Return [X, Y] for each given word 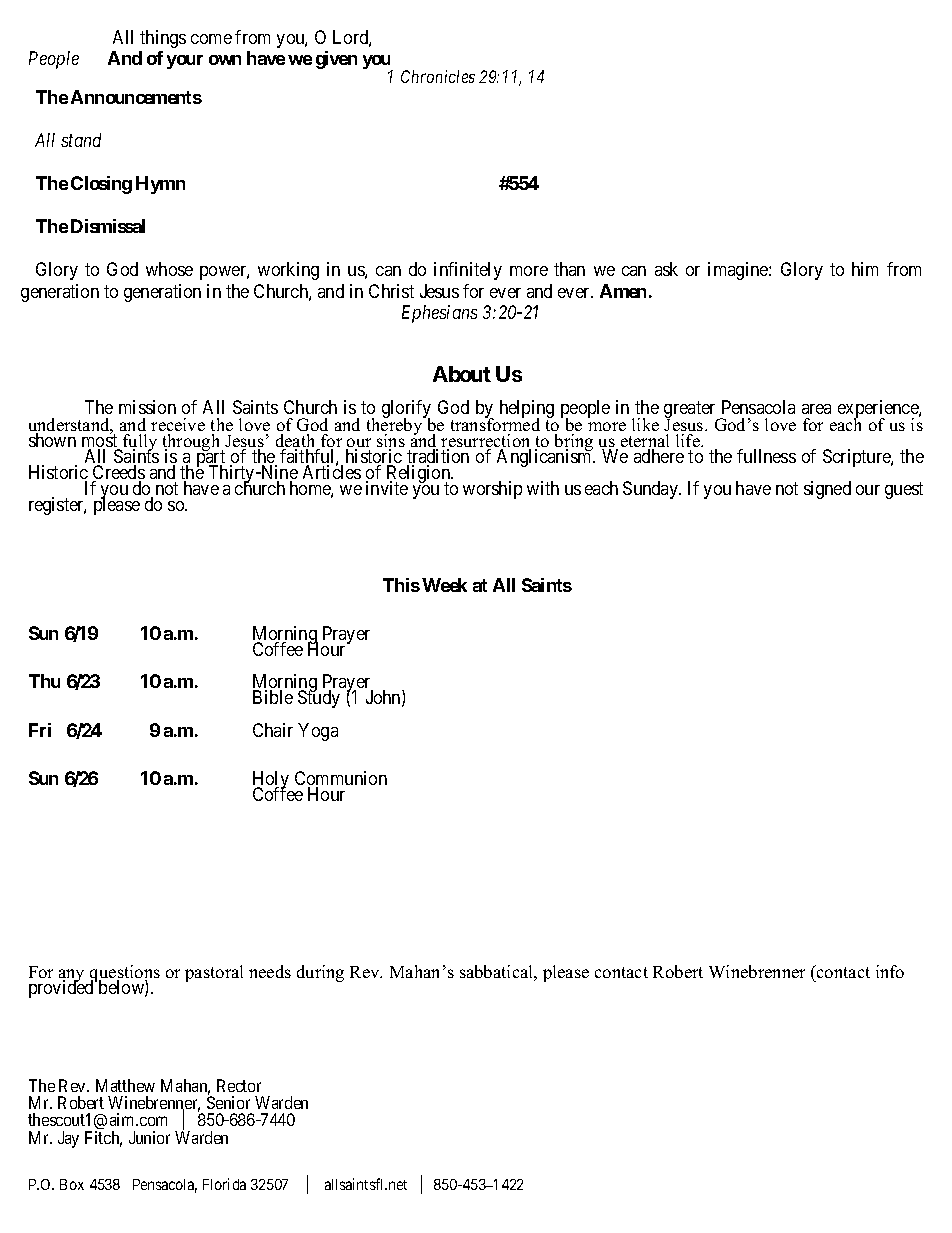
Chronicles [438, 76]
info [890, 971]
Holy [272, 781]
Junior [149, 1137]
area [816, 409]
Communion [341, 779]
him [865, 269]
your [185, 62]
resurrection [486, 442]
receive [178, 424]
